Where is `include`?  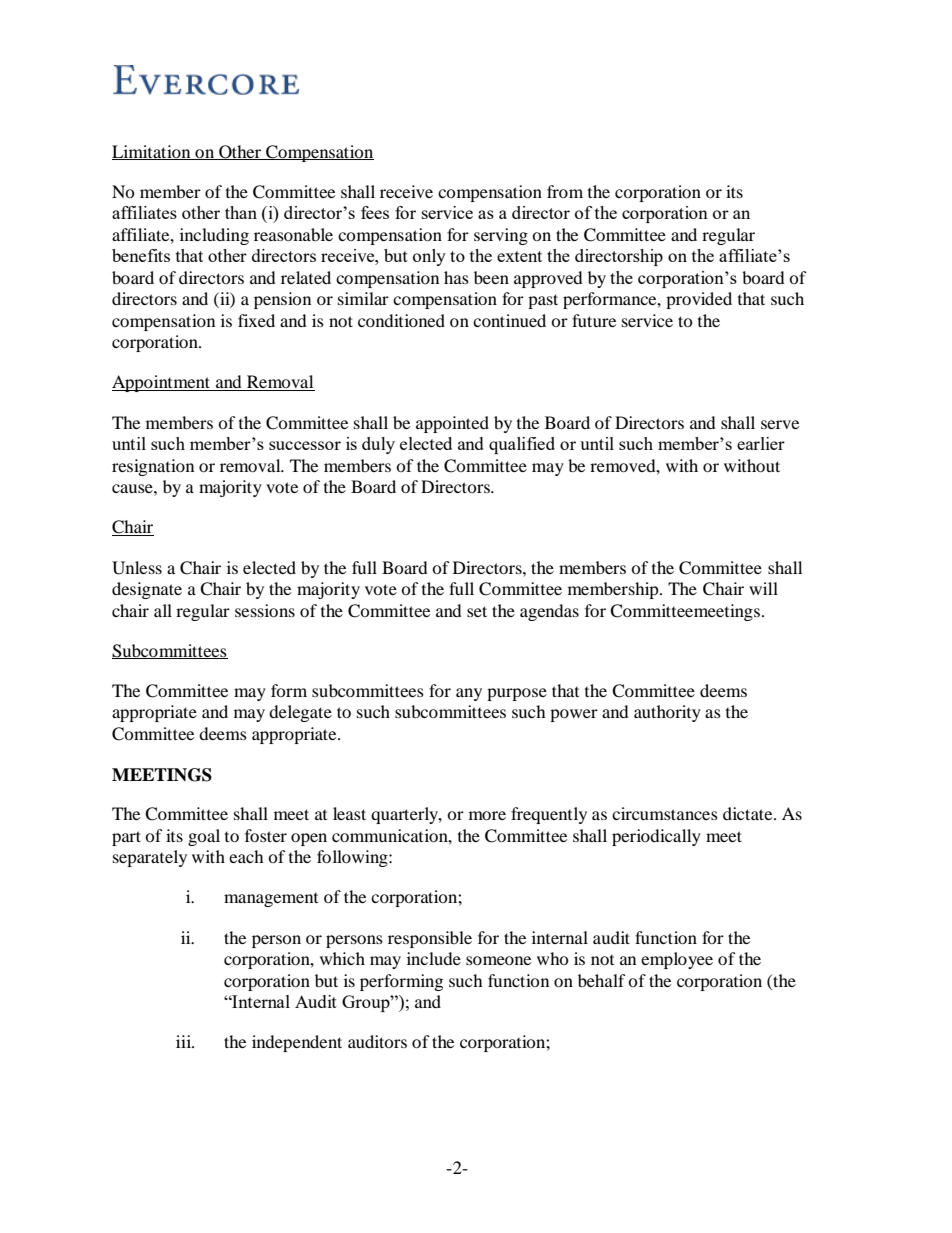 include is located at coordinates (434, 958).
